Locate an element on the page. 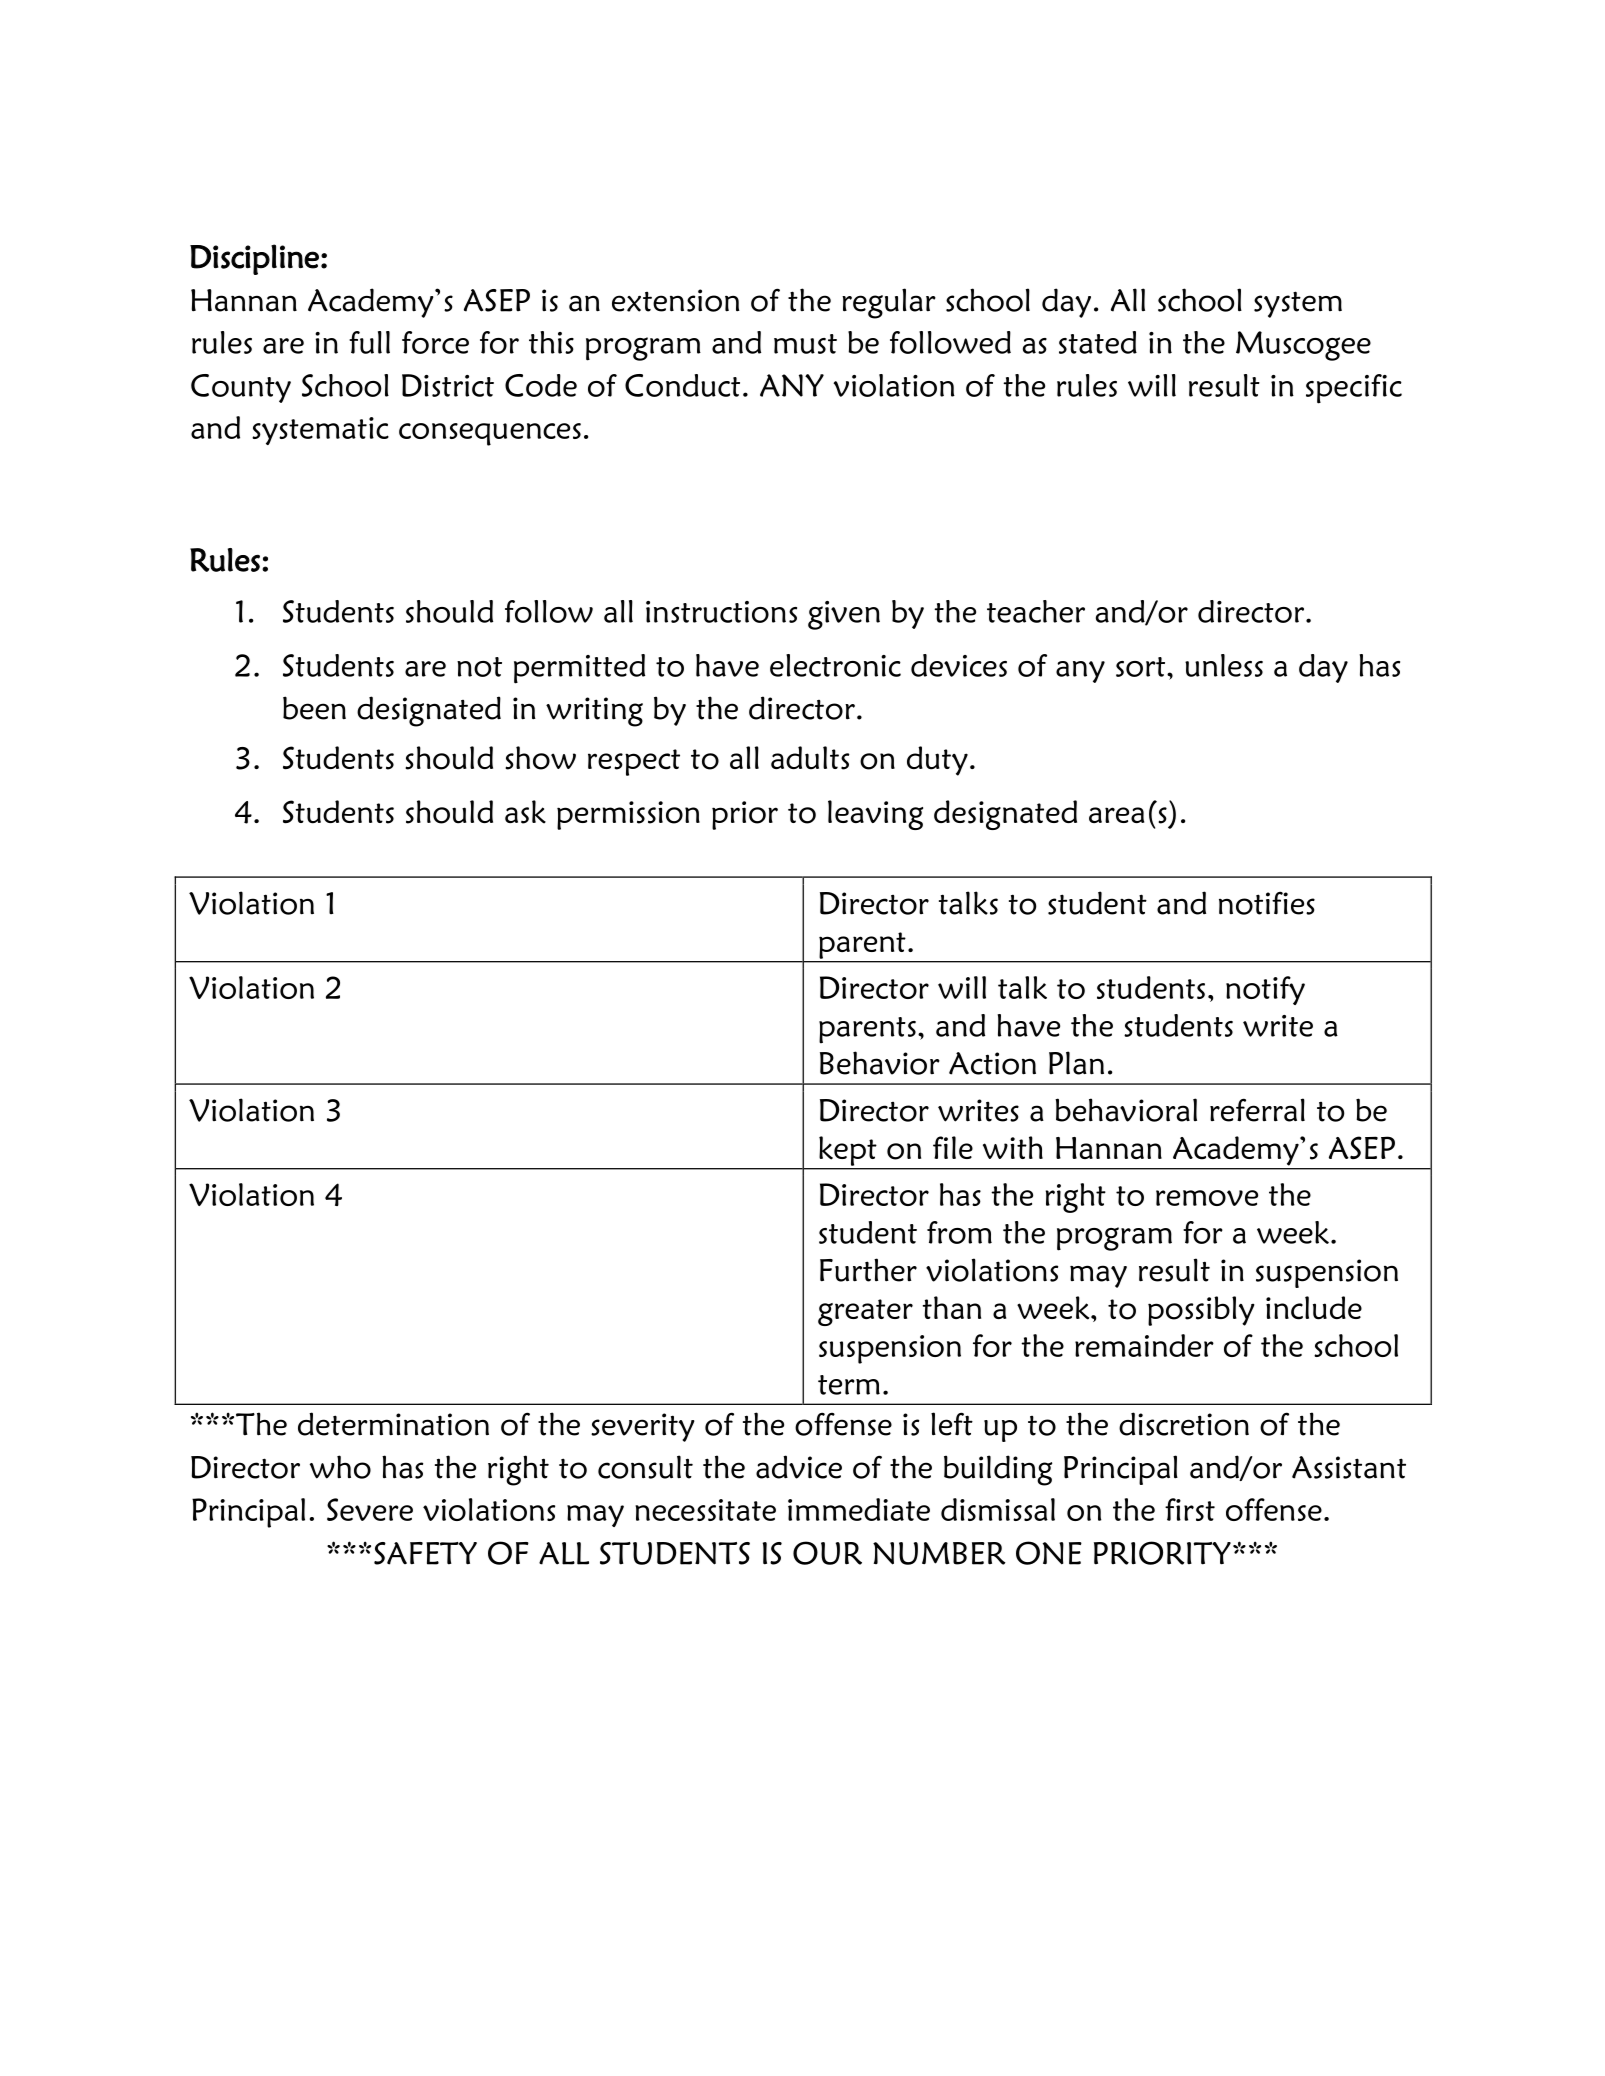 This document has height=2076, width=1605. kept is located at coordinates (847, 1151).
